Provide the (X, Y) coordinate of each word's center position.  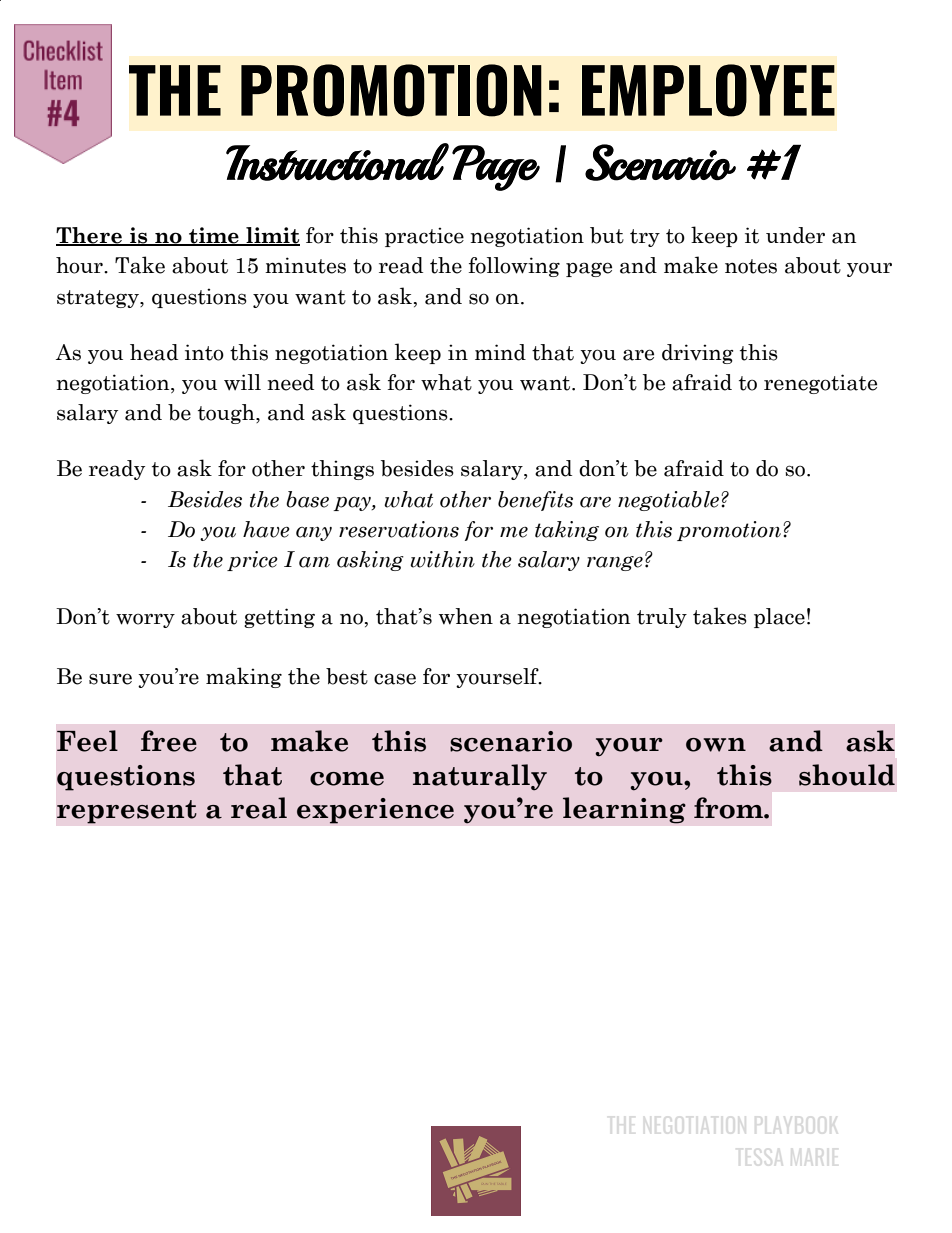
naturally (480, 777)
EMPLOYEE (708, 90)
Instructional (337, 162)
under (795, 235)
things (342, 470)
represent (126, 812)
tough (227, 414)
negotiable (670, 501)
